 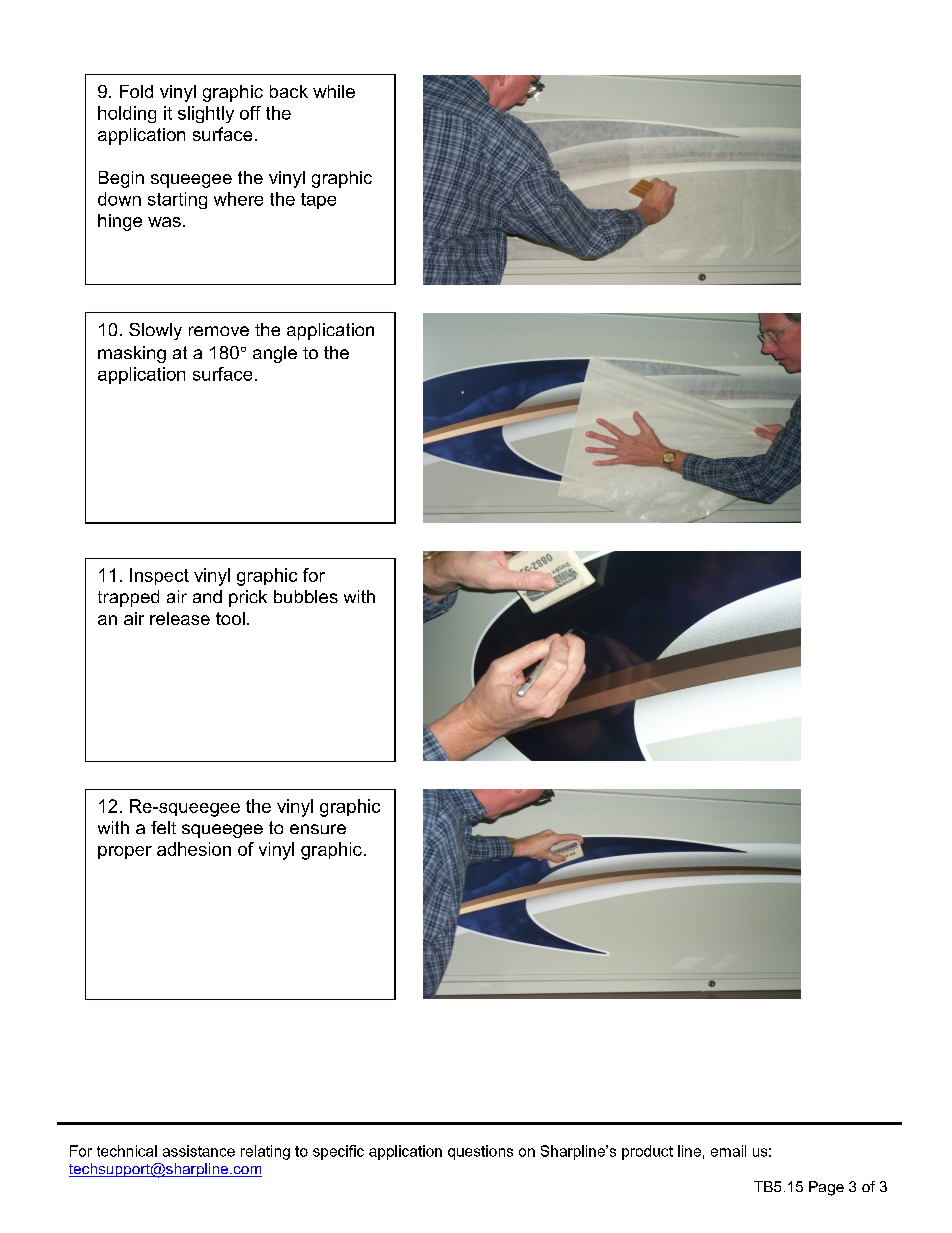 What do you see at coordinates (194, 849) in the document?
I see `adhesion` at bounding box center [194, 849].
